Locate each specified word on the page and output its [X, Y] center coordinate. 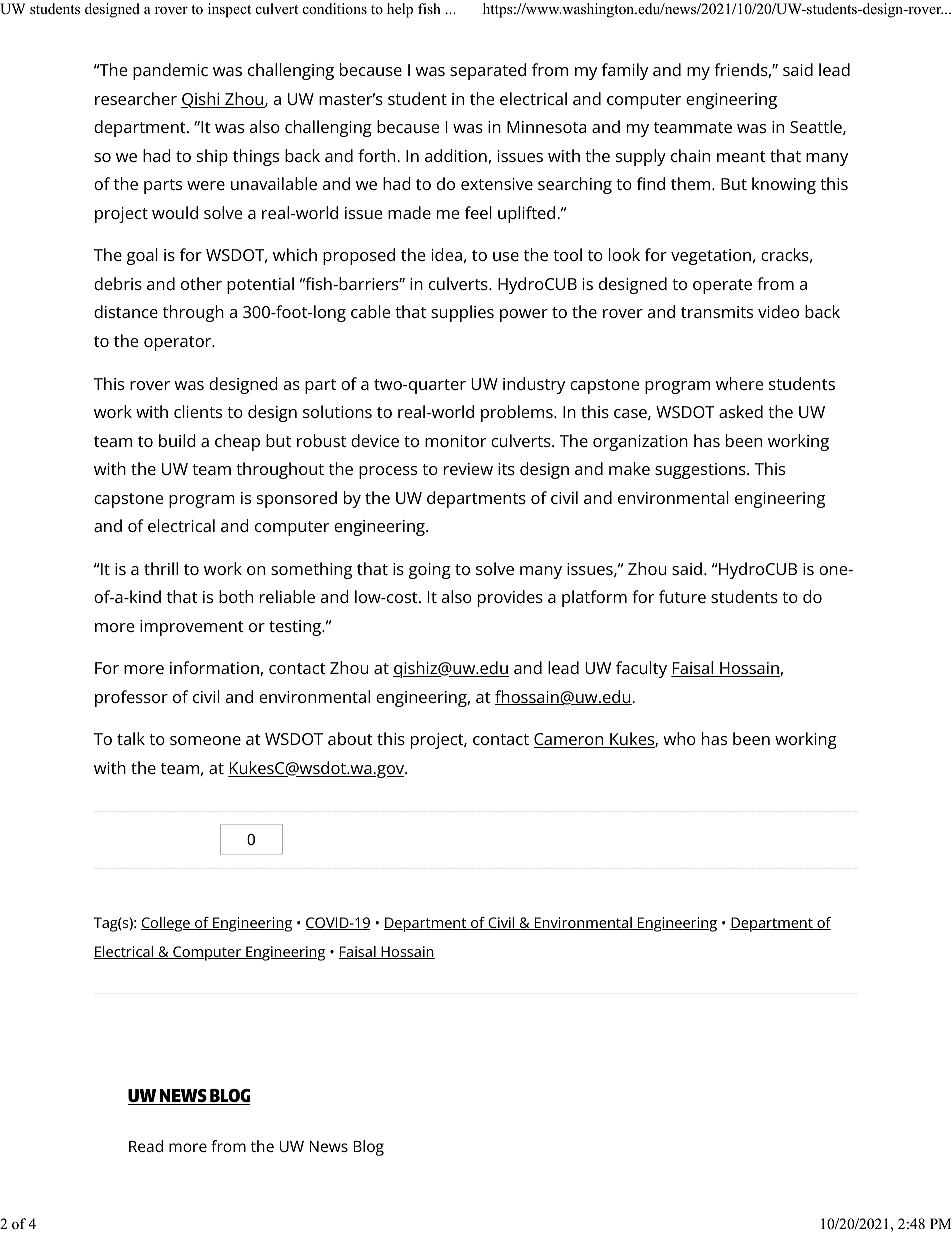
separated [488, 71]
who [680, 738]
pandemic [170, 71]
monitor [455, 441]
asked [741, 411]
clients [198, 411]
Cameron [570, 740]
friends [741, 69]
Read [146, 1146]
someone [205, 740]
